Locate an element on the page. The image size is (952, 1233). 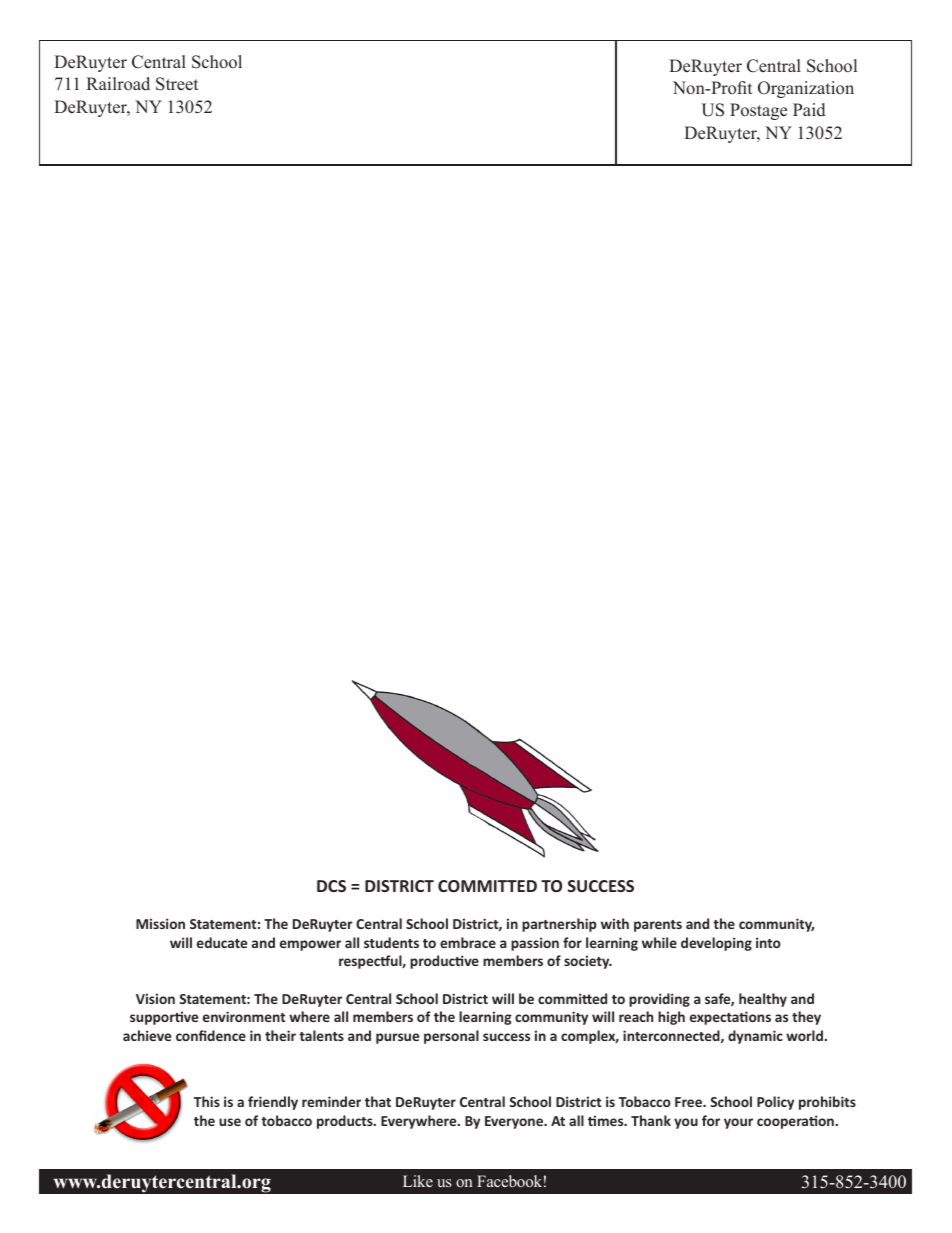
Postage is located at coordinates (758, 111).
